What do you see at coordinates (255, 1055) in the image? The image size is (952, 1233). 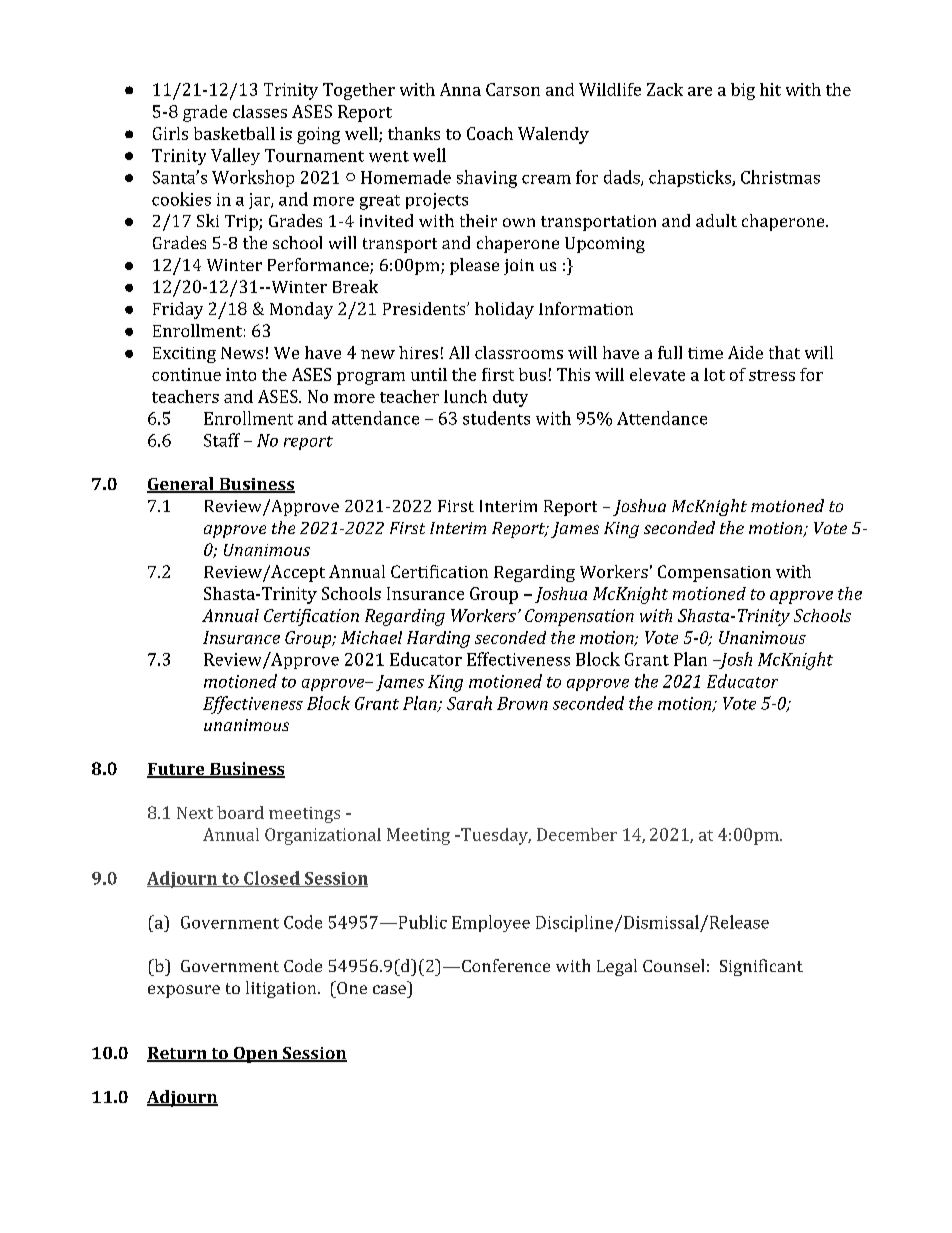 I see `Open` at bounding box center [255, 1055].
